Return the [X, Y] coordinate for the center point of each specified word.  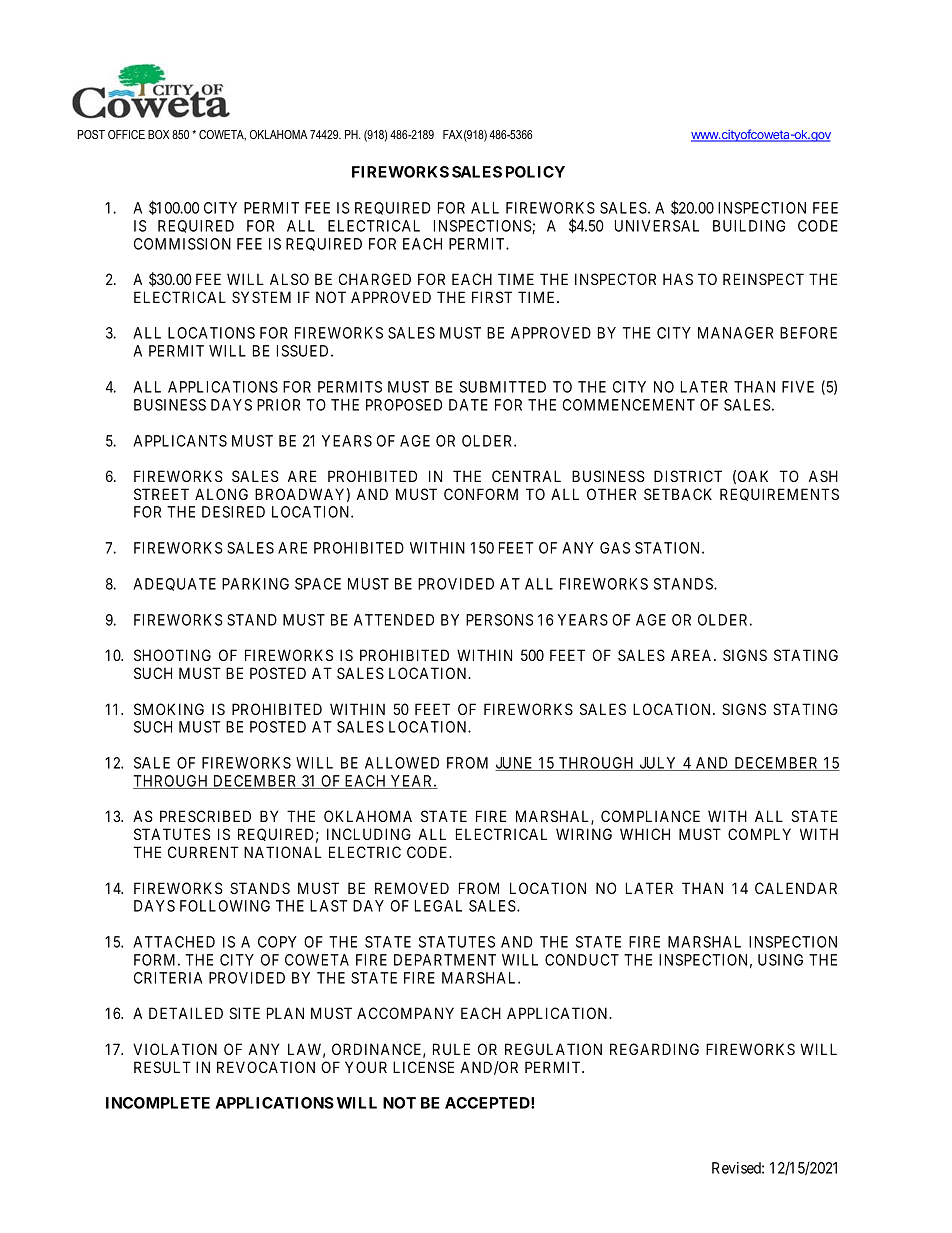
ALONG [221, 494]
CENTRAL [526, 476]
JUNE [515, 764]
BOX [158, 134]
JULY [658, 764]
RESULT [162, 1067]
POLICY [535, 172]
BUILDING [749, 226]
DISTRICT [688, 476]
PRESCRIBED [205, 816]
